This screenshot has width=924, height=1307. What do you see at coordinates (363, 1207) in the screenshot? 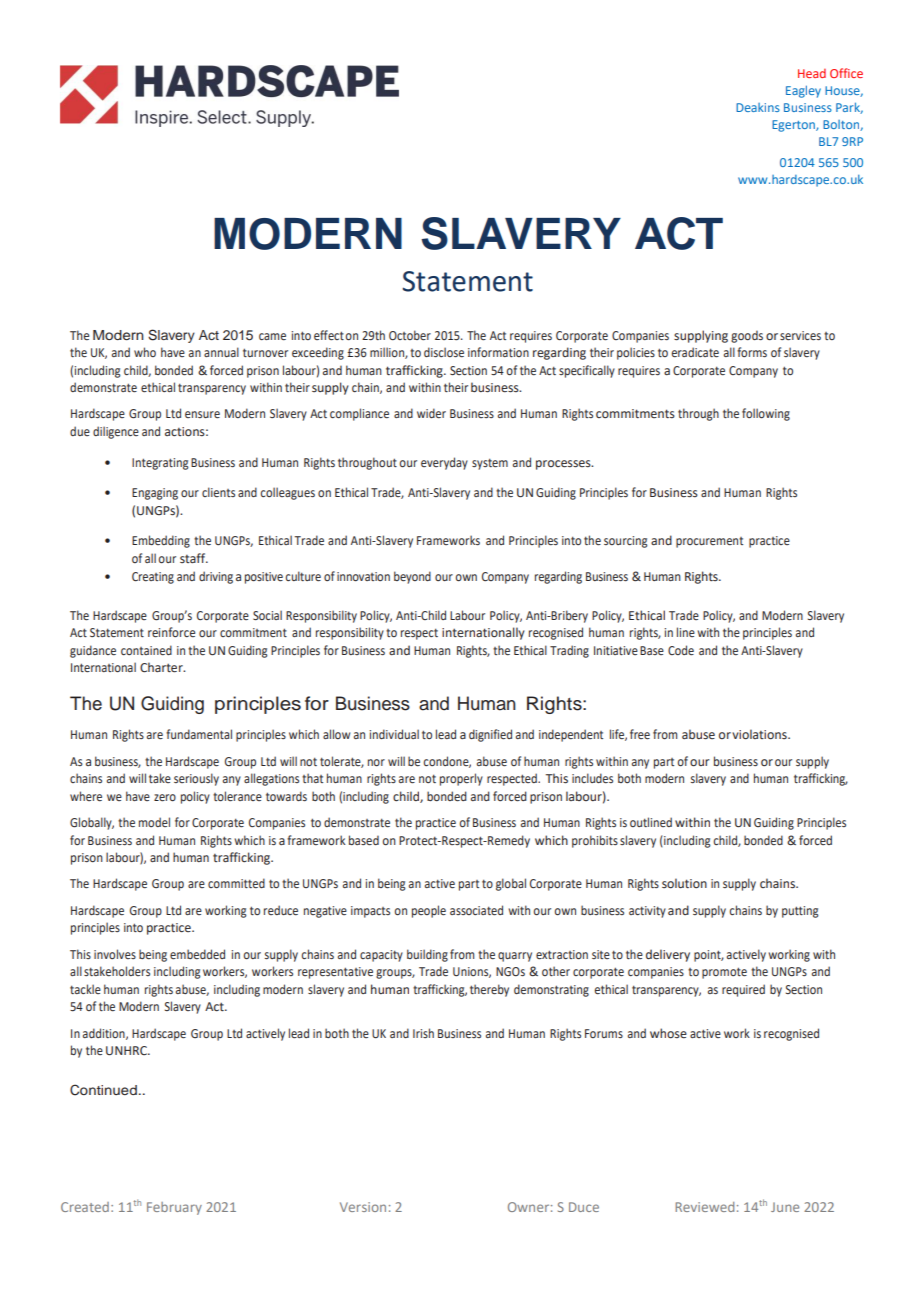
I see `Version` at bounding box center [363, 1207].
